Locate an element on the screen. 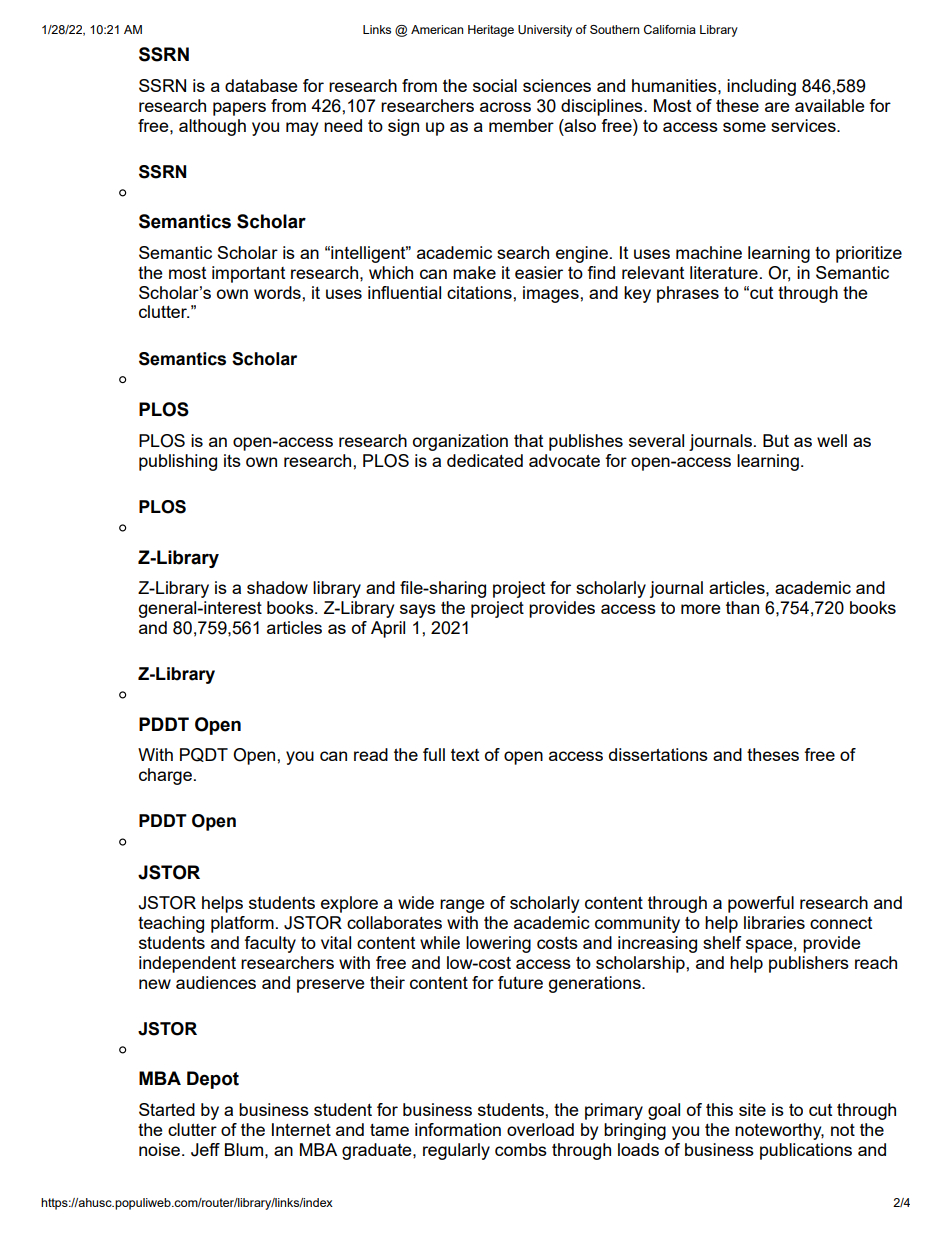  charge is located at coordinates (165, 776).
